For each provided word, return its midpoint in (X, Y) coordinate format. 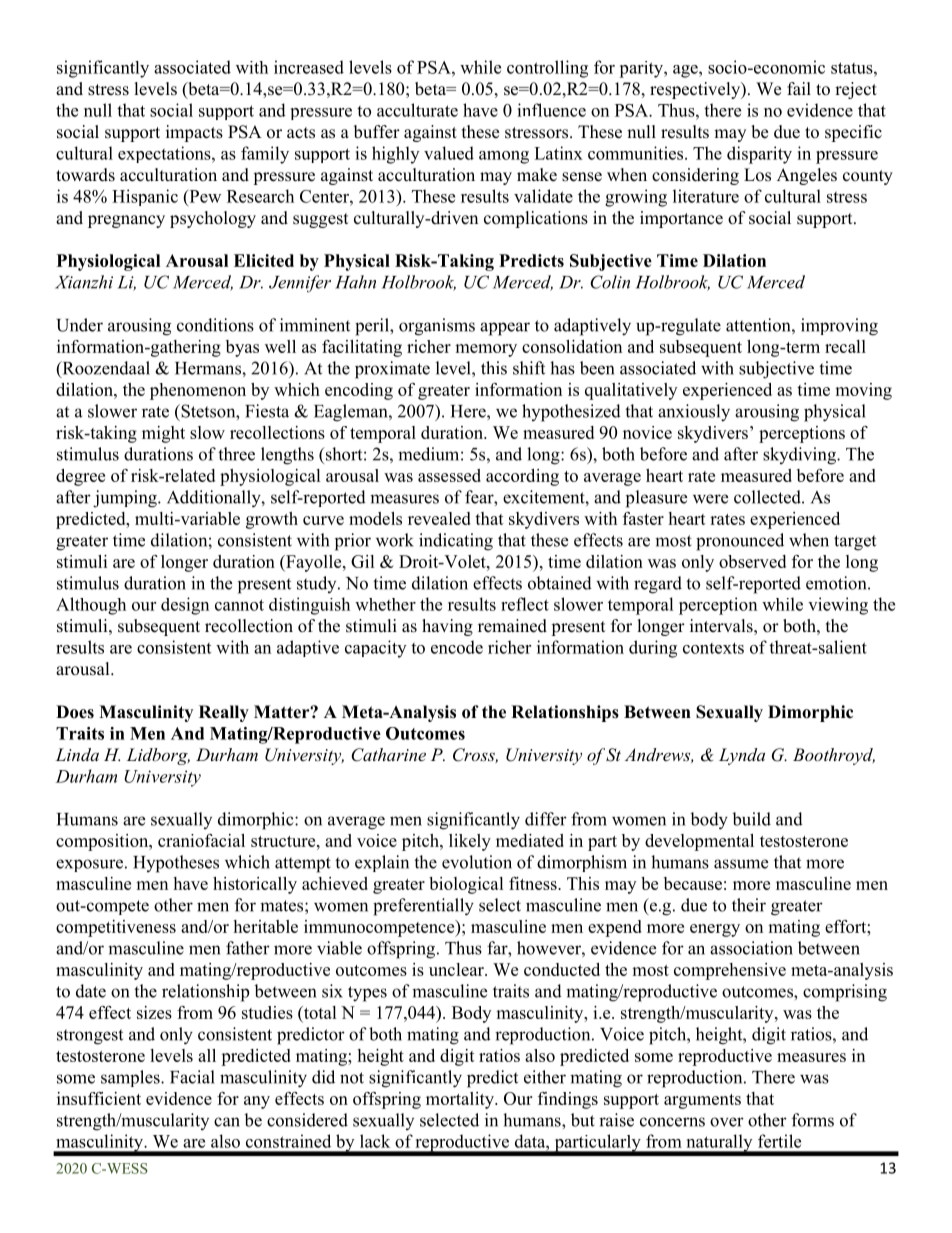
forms (813, 1120)
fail (799, 88)
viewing (838, 606)
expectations (165, 154)
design (185, 606)
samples (131, 1078)
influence (551, 110)
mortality (461, 1100)
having (447, 627)
